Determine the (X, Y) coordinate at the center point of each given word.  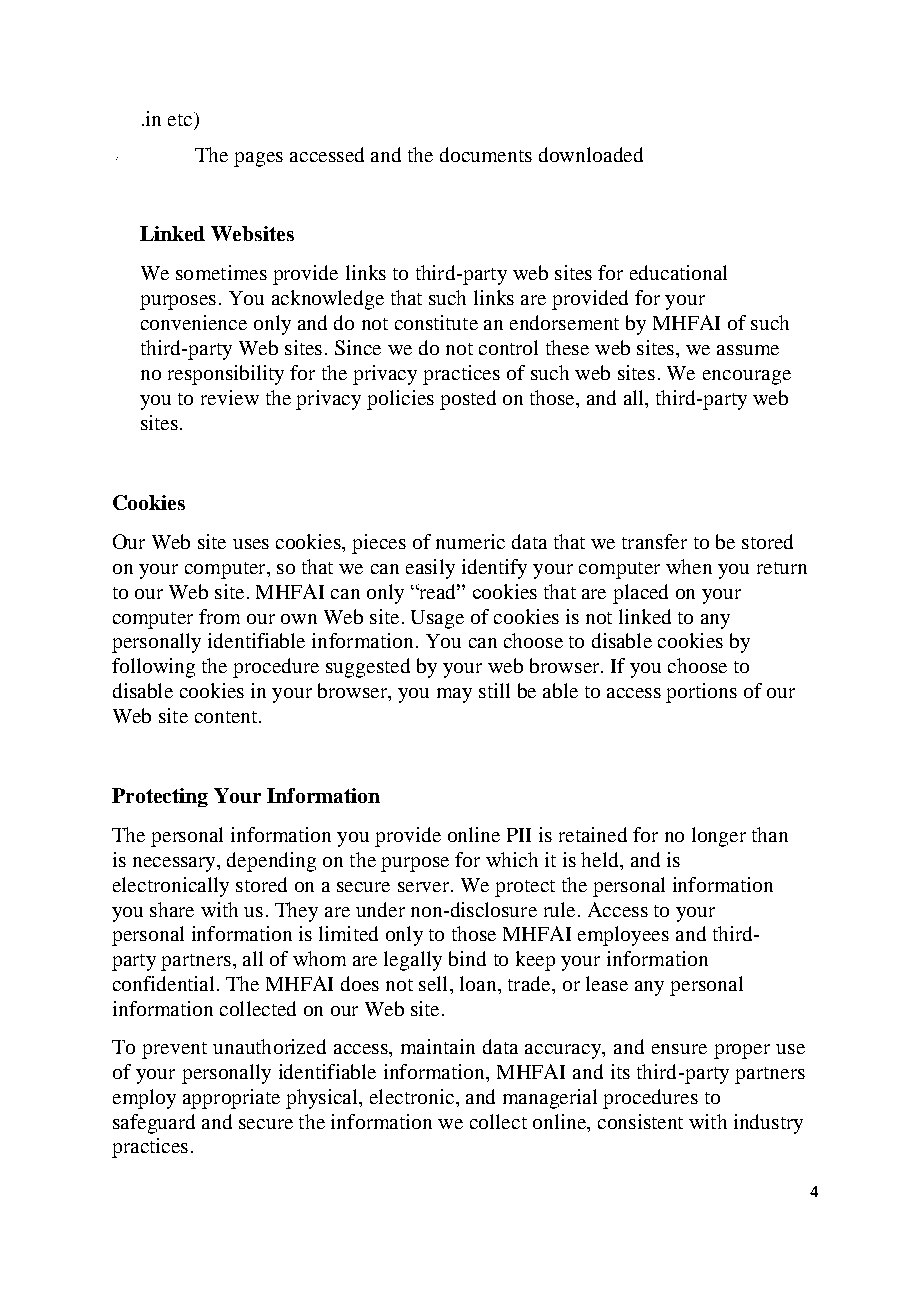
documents (486, 154)
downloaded (591, 154)
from (219, 616)
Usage (437, 619)
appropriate (231, 1099)
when (689, 566)
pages (258, 159)
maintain (438, 1046)
